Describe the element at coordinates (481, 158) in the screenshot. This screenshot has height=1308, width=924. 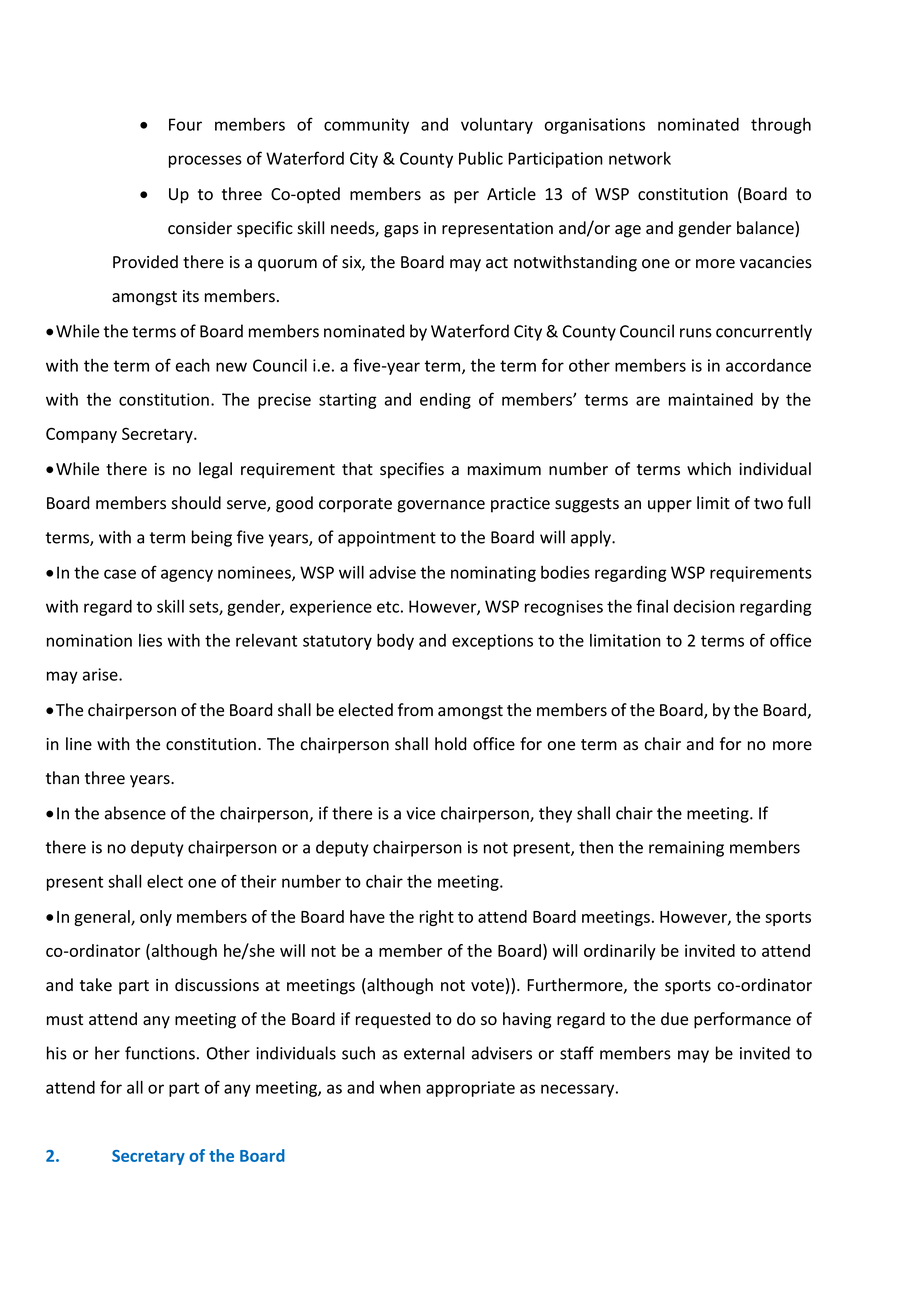
I see `Public` at that location.
